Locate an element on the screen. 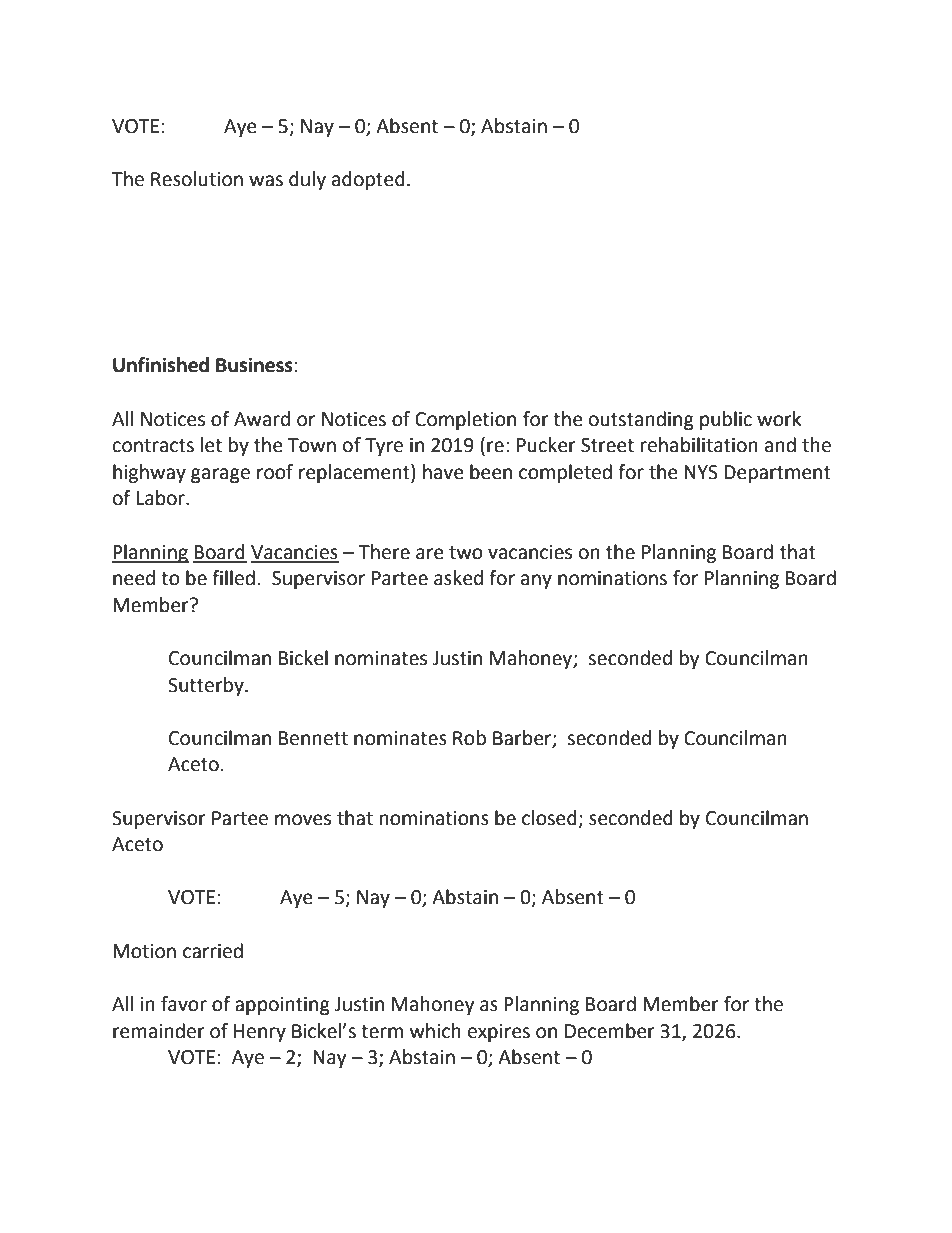 This screenshot has width=952, height=1233. public is located at coordinates (726, 420).
